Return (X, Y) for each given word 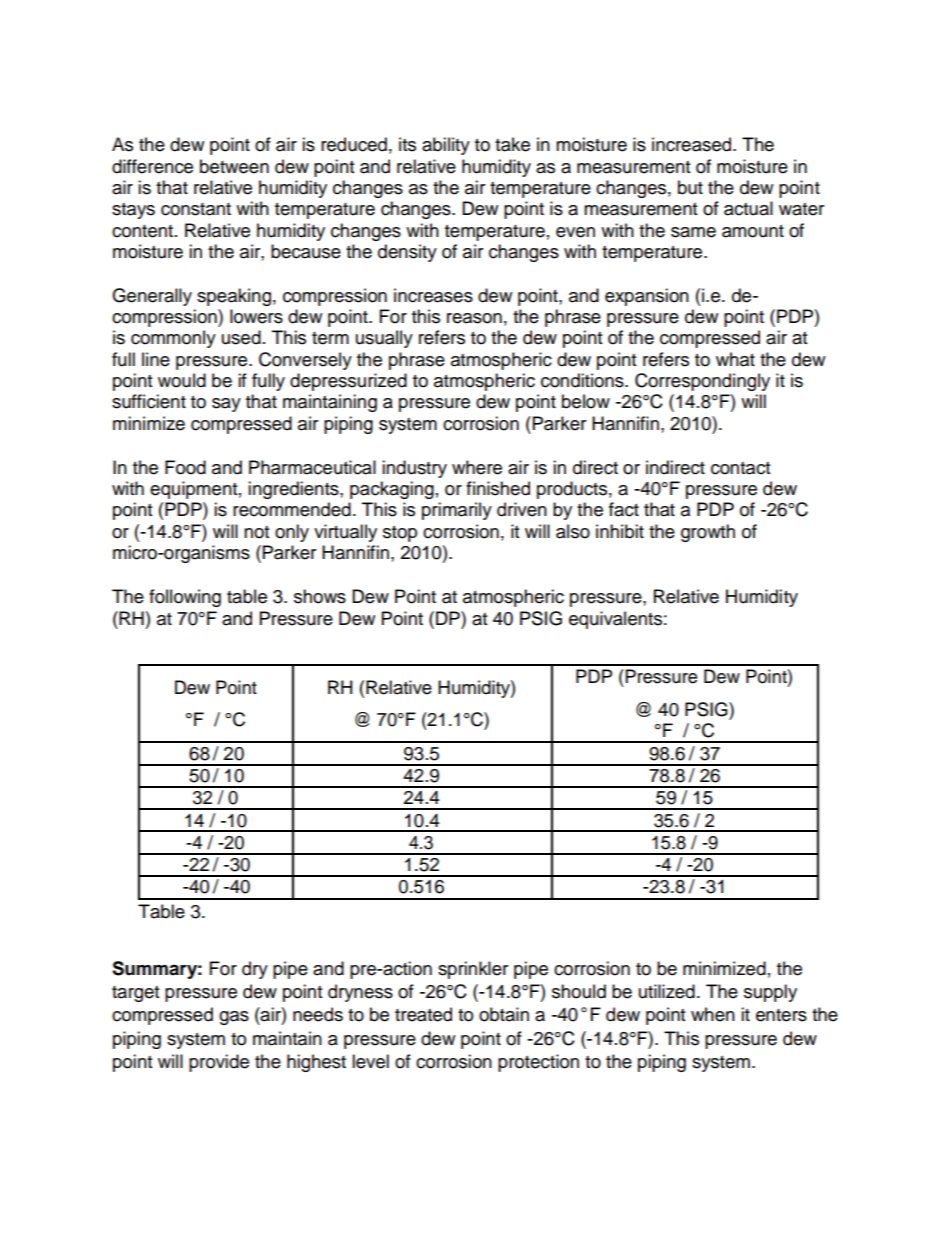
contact (740, 468)
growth (708, 533)
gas (234, 1018)
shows (320, 596)
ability (446, 146)
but (690, 187)
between (234, 166)
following (185, 598)
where (477, 467)
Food (185, 467)
